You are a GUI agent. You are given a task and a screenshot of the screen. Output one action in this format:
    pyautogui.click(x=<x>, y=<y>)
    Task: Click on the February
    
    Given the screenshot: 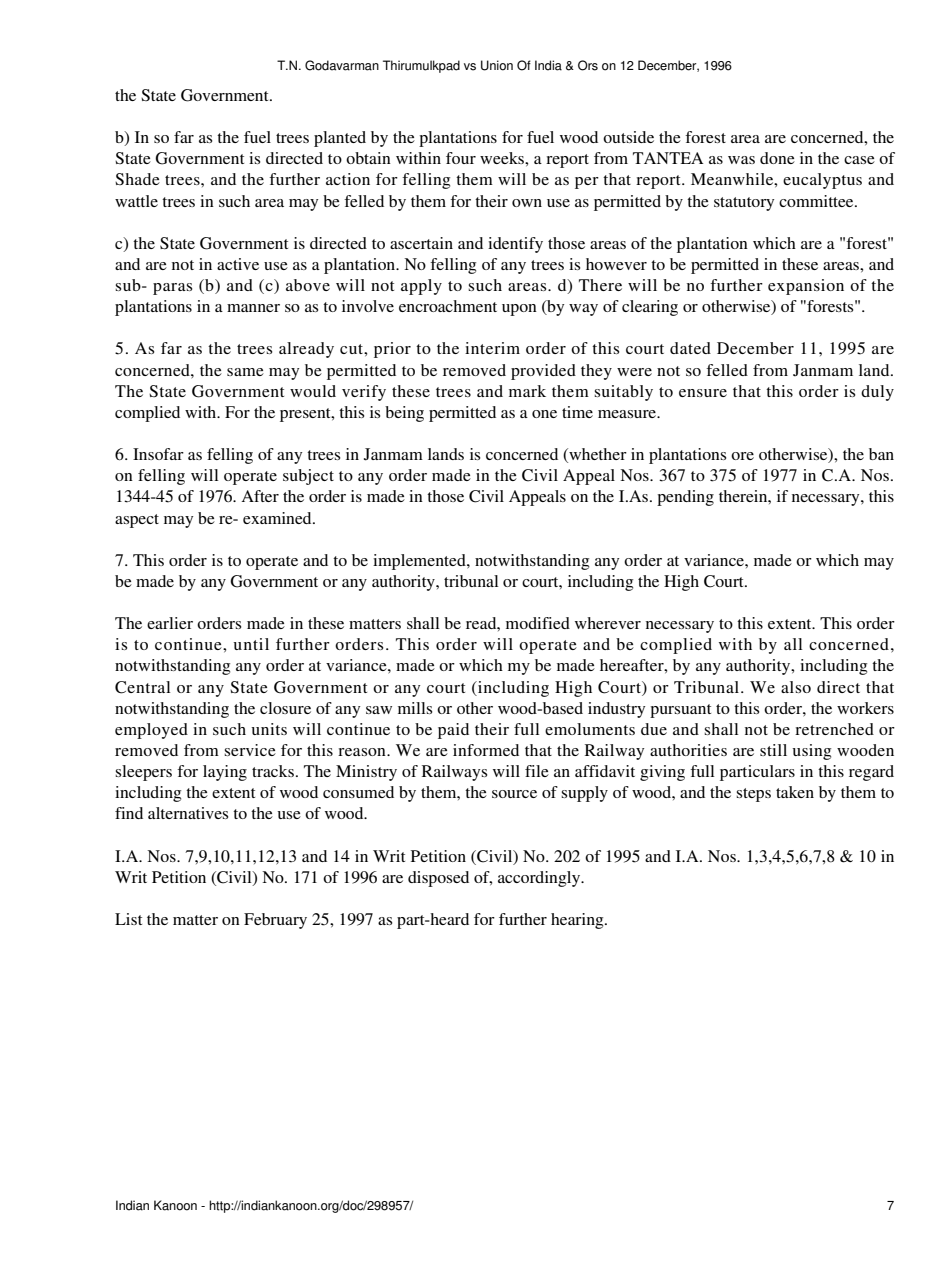 What is the action you would take?
    pyautogui.click(x=275, y=921)
